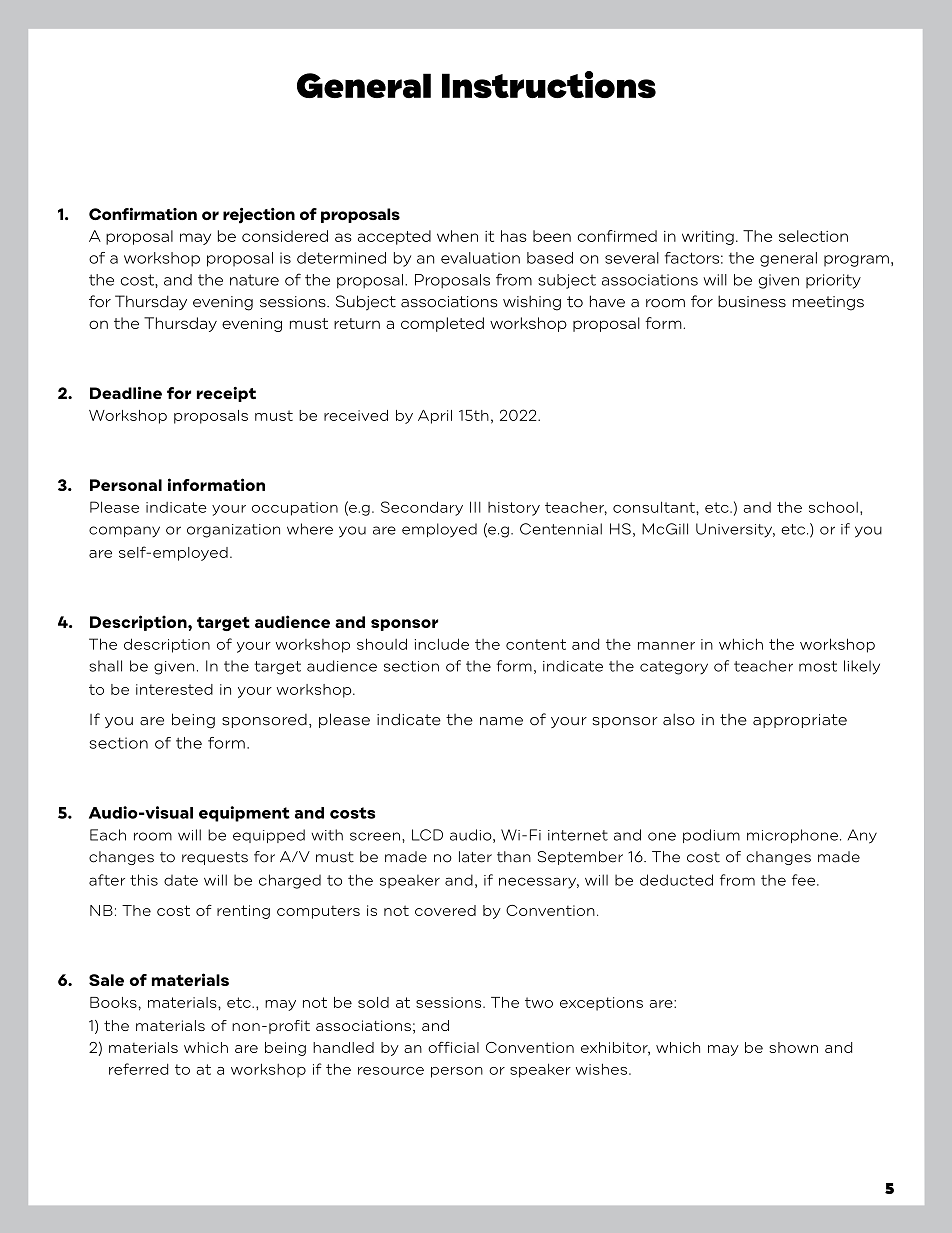 This screenshot has width=952, height=1233. Describe the element at coordinates (813, 236) in the screenshot. I see `selection` at that location.
